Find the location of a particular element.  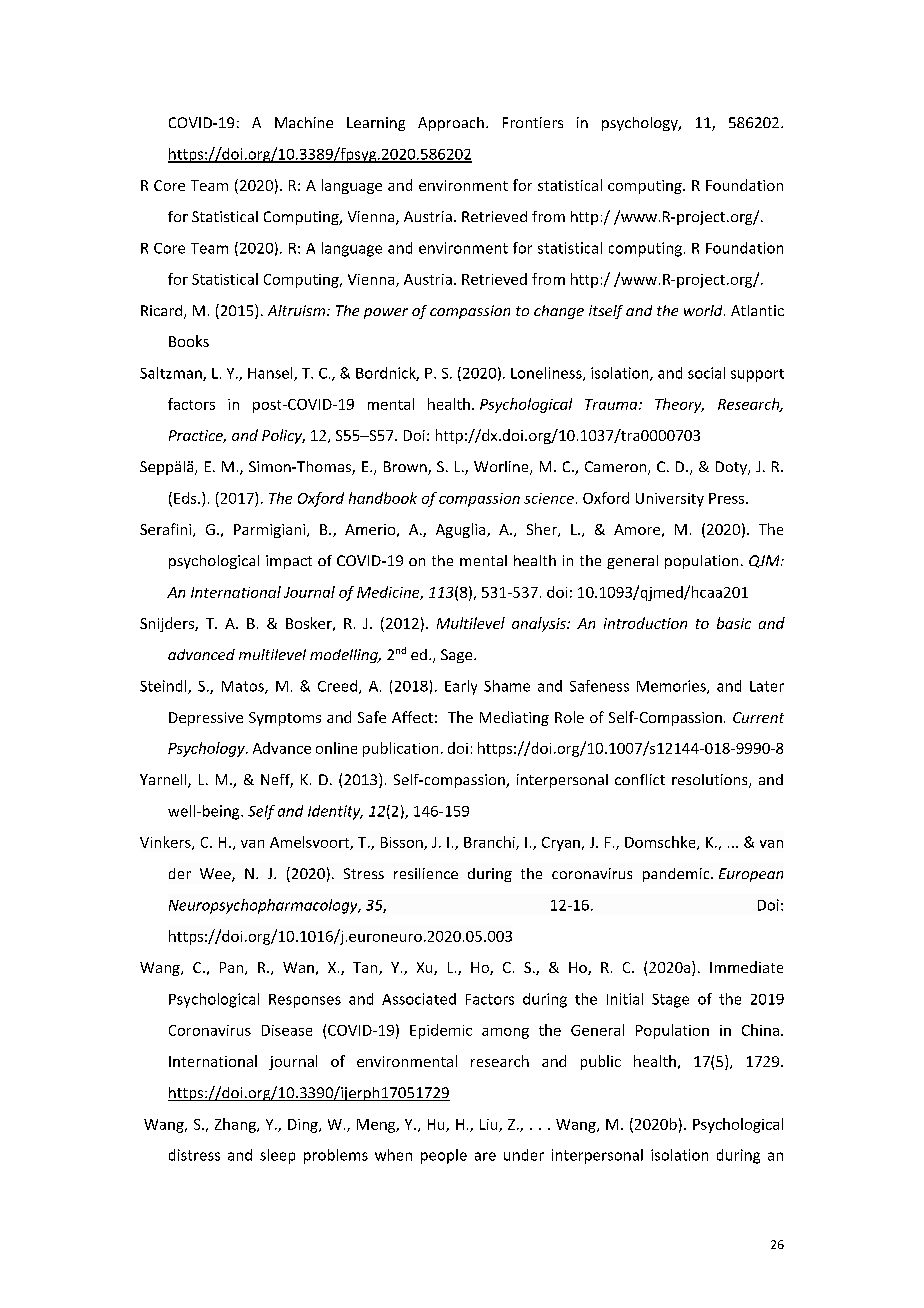

resilience is located at coordinates (426, 873).
